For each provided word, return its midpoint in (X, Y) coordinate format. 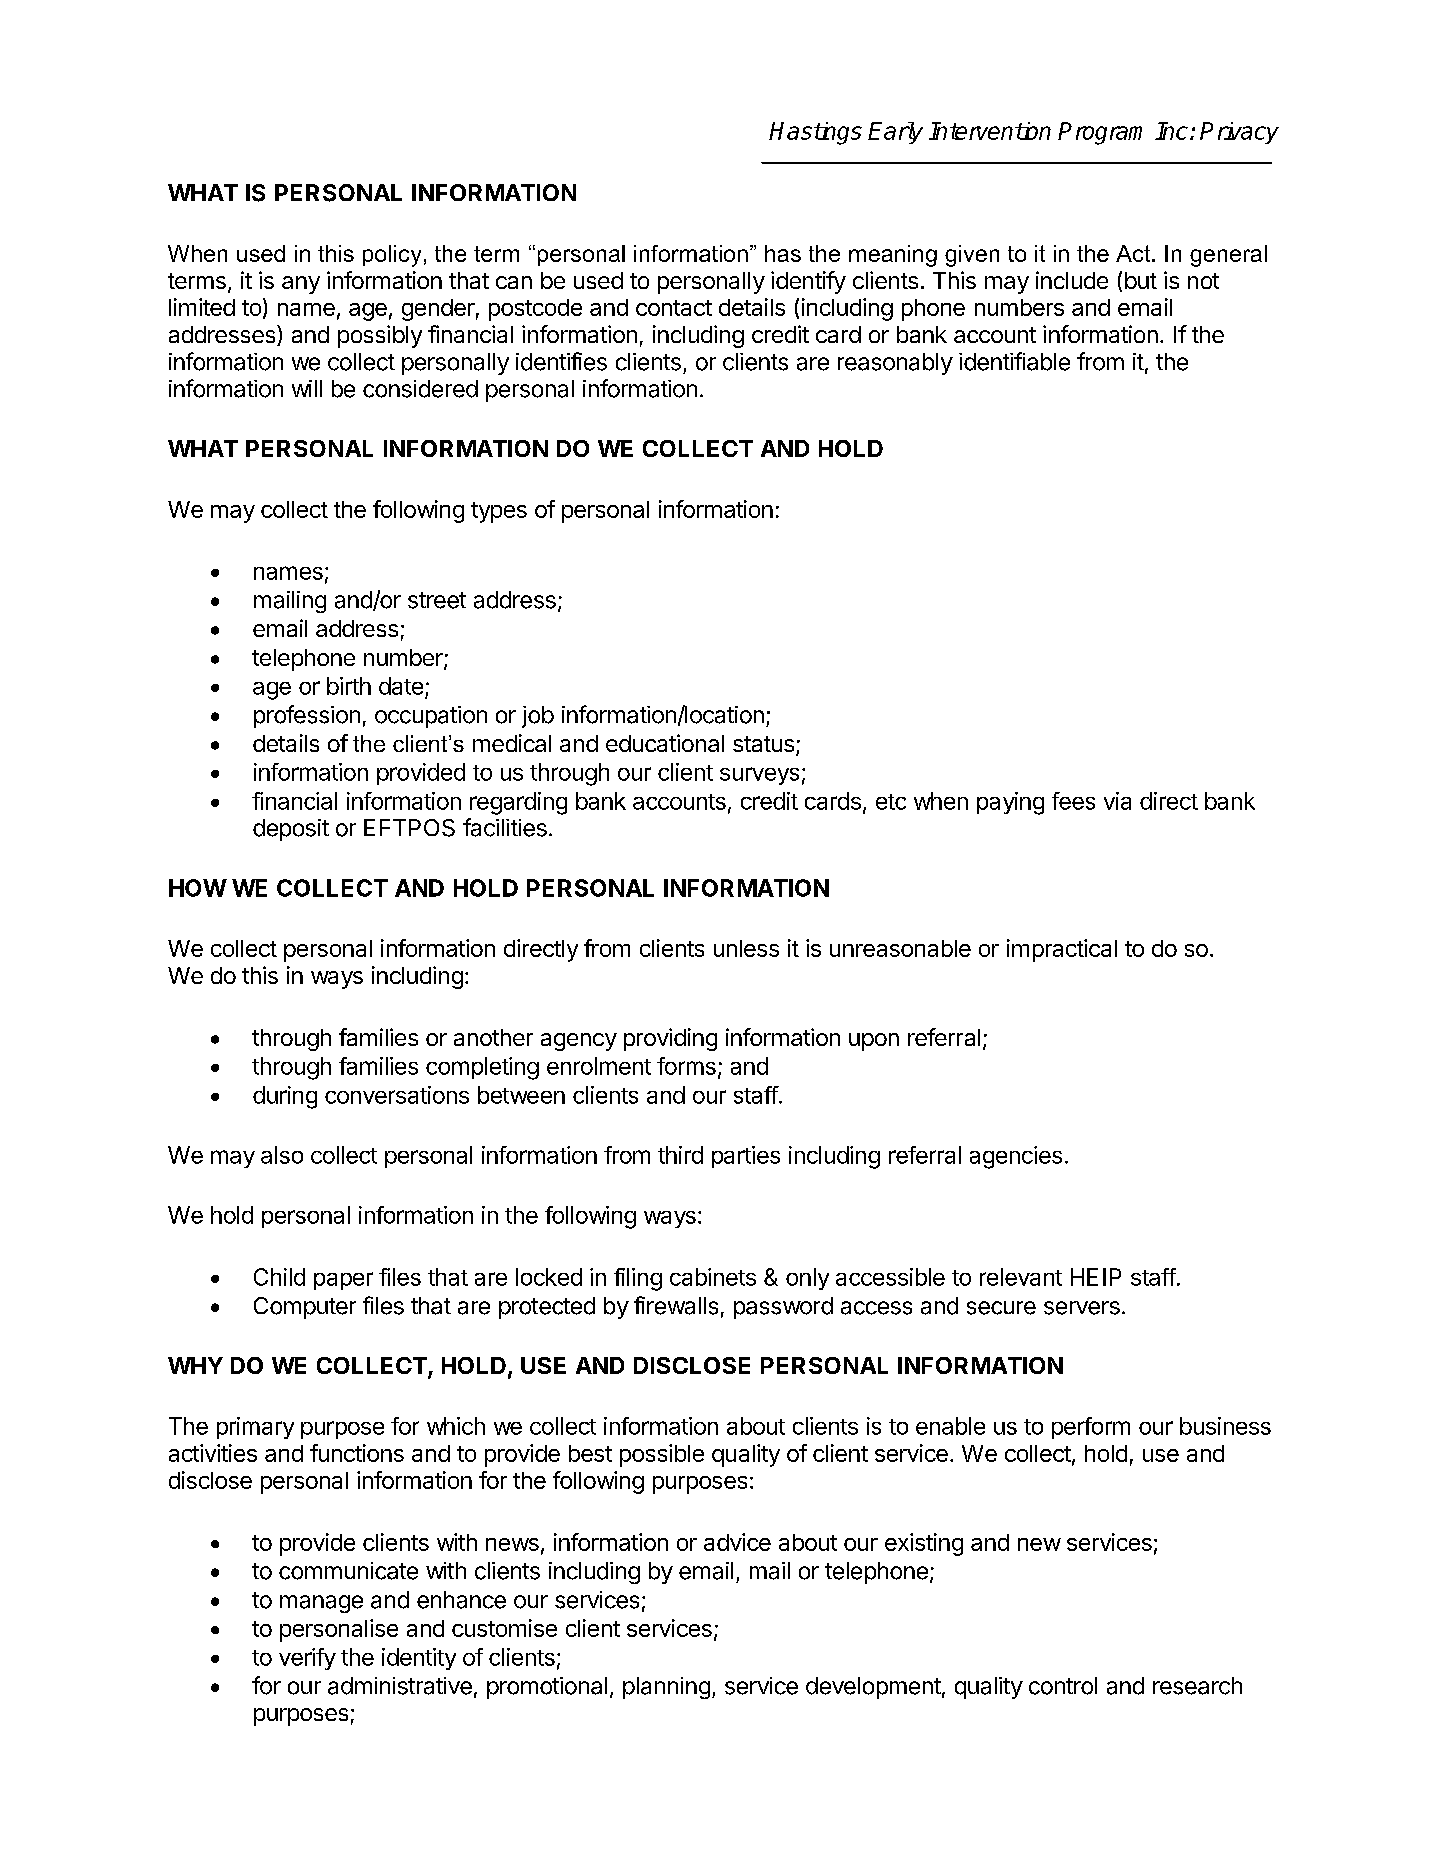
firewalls (676, 1305)
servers (1082, 1308)
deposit (291, 830)
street (437, 600)
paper (343, 1281)
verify (307, 1659)
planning (666, 1688)
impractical (1062, 950)
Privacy (1239, 133)
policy (392, 256)
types (499, 512)
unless (746, 948)
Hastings (815, 133)
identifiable (1014, 361)
